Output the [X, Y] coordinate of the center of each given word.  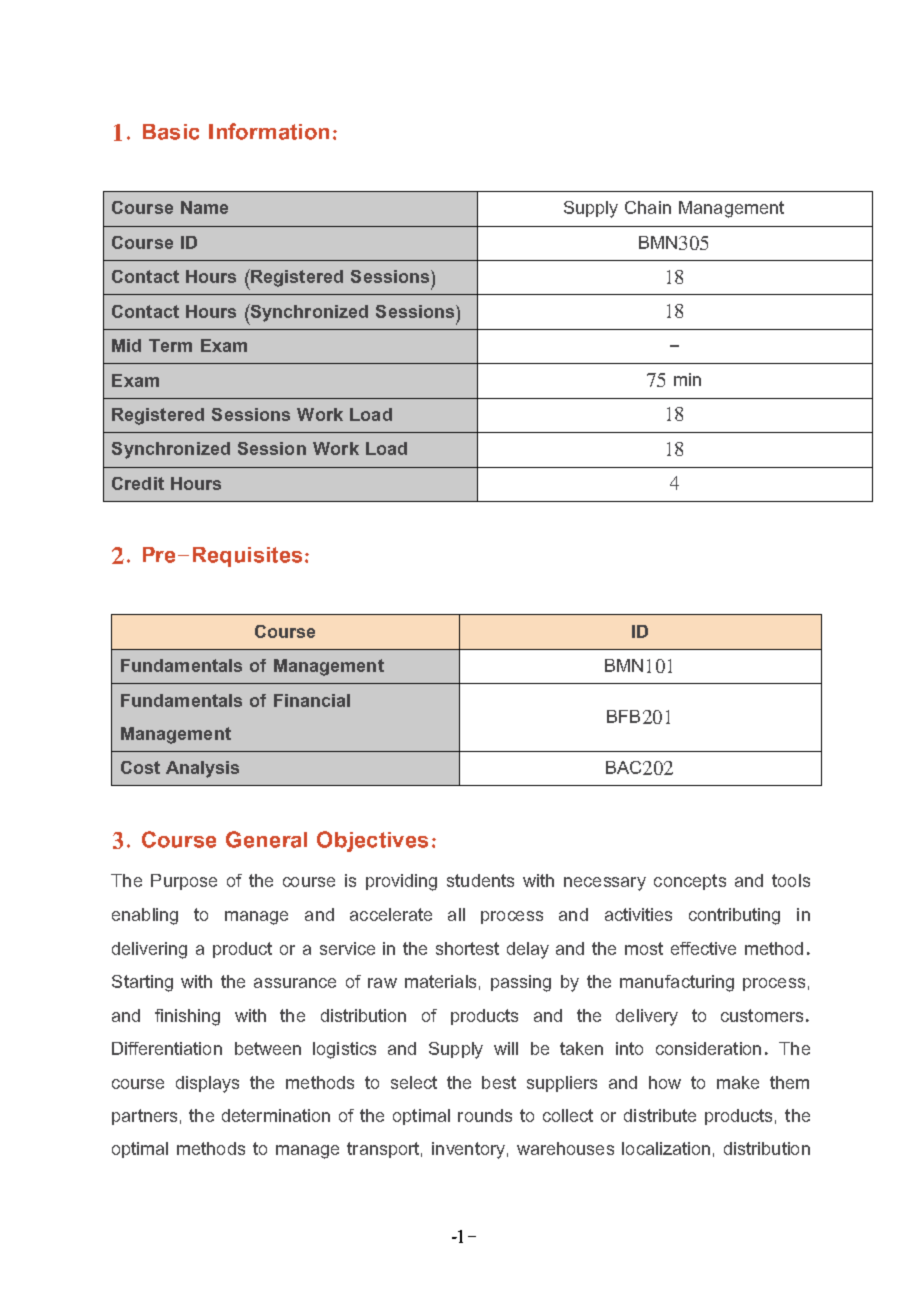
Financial [312, 700]
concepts [690, 882]
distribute [660, 1115]
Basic [171, 132]
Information [269, 131]
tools [791, 880]
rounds [485, 1115]
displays [207, 1084]
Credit [138, 483]
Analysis [202, 769]
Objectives [372, 841]
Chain [648, 207]
